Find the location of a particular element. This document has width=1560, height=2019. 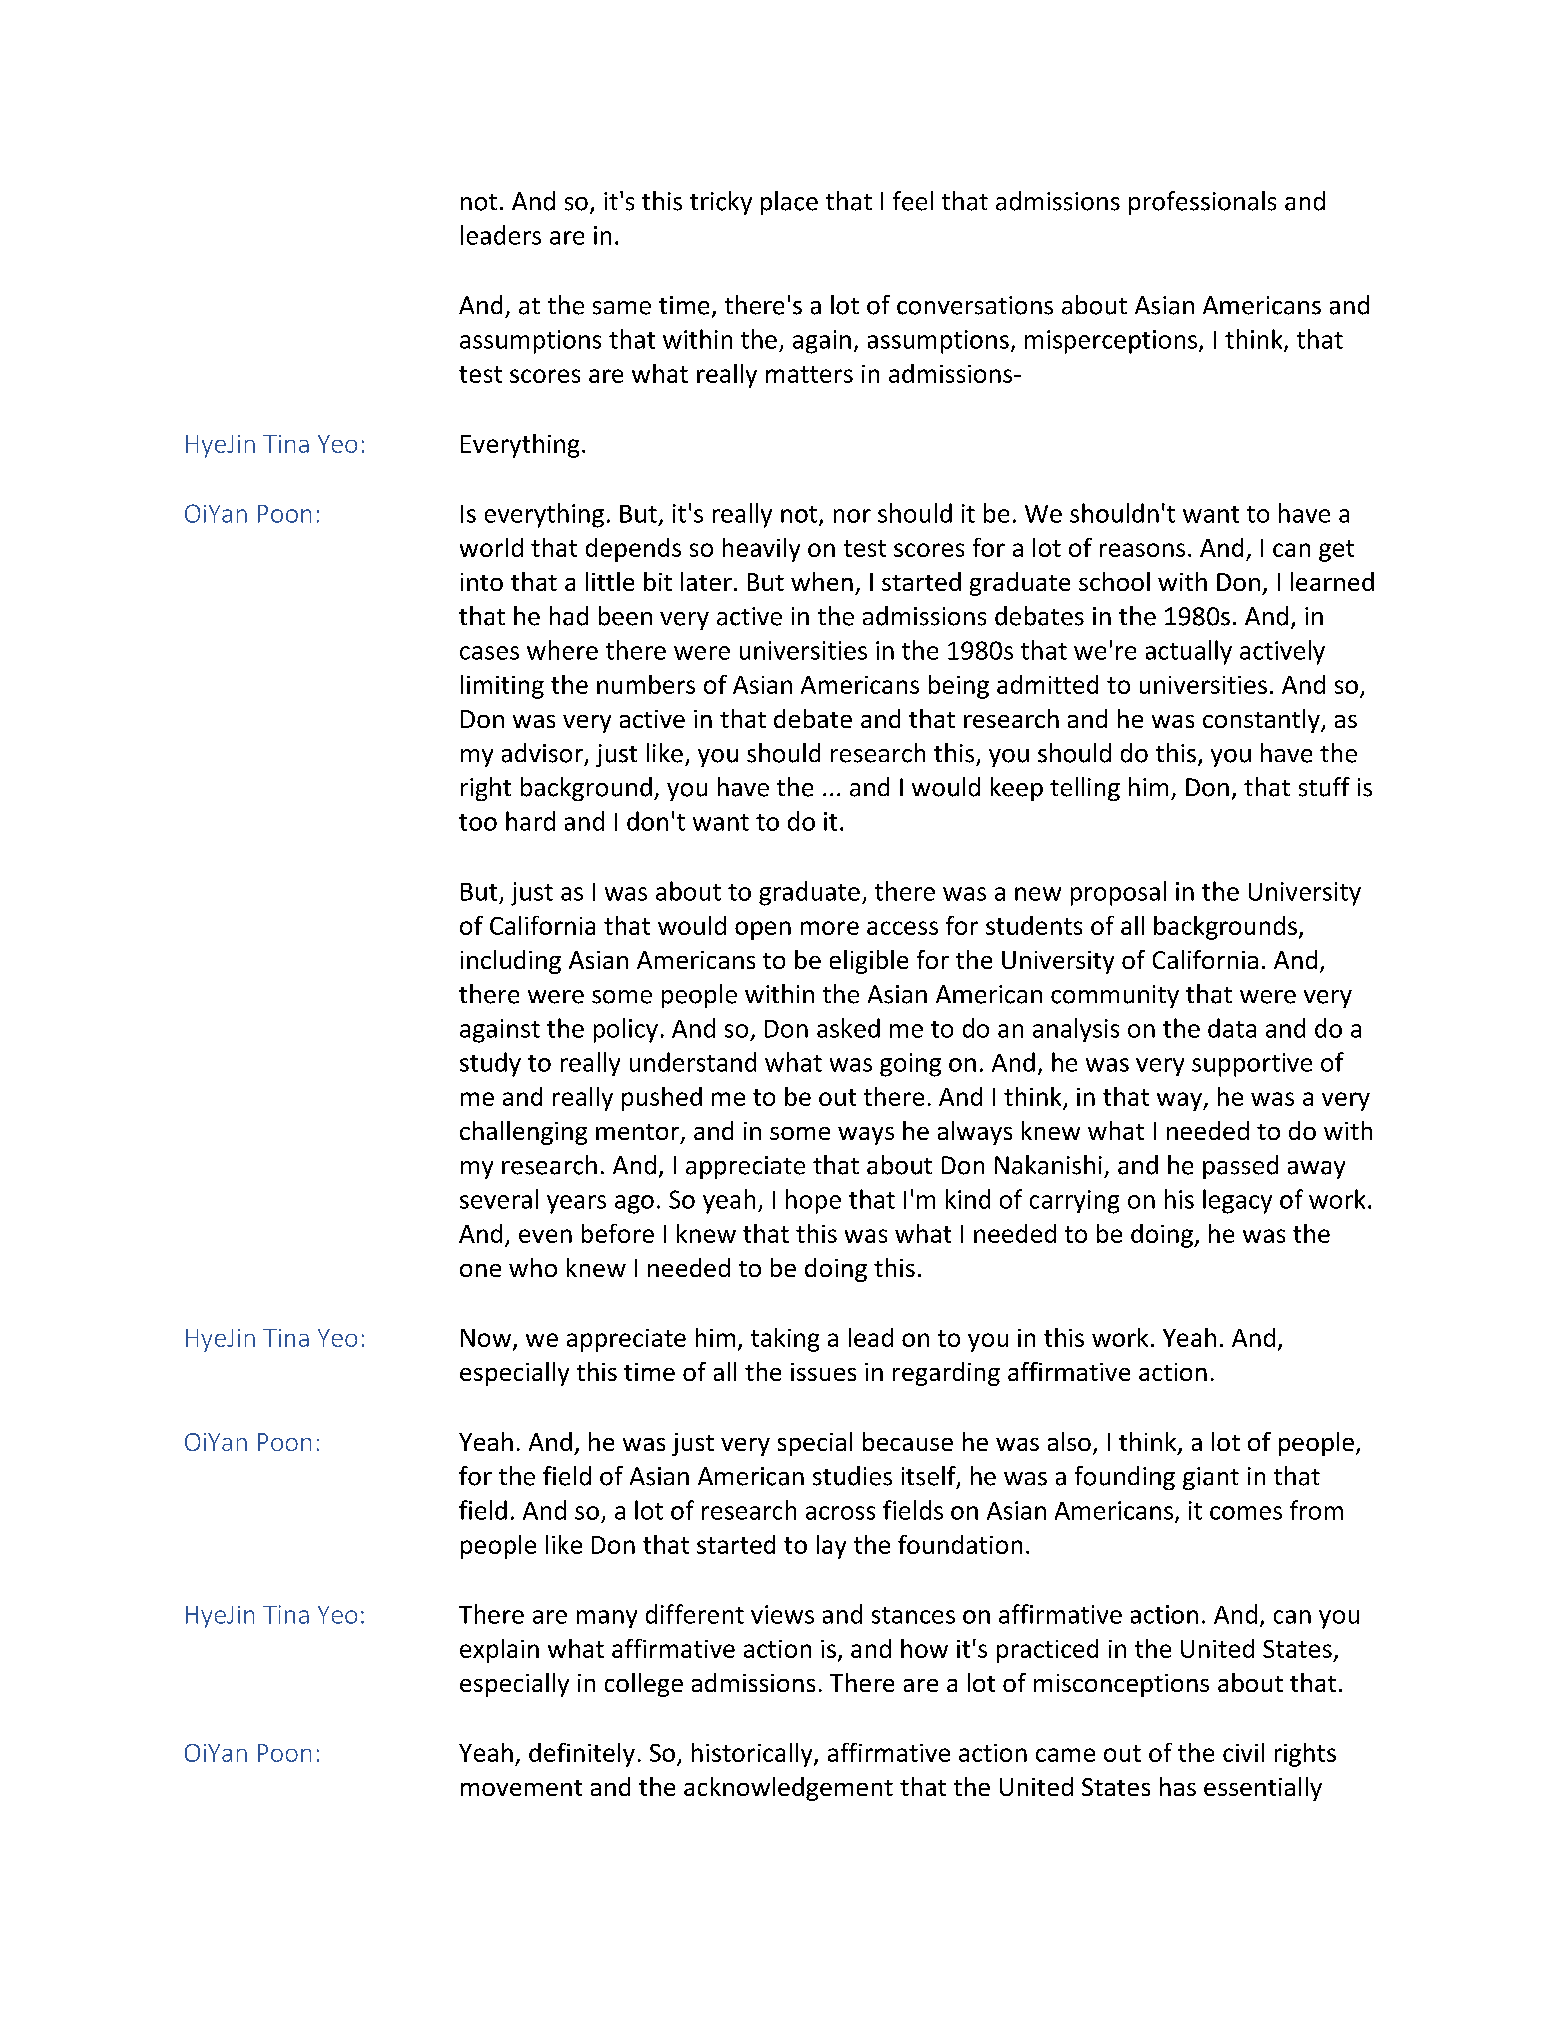

legacy is located at coordinates (1237, 1201).
